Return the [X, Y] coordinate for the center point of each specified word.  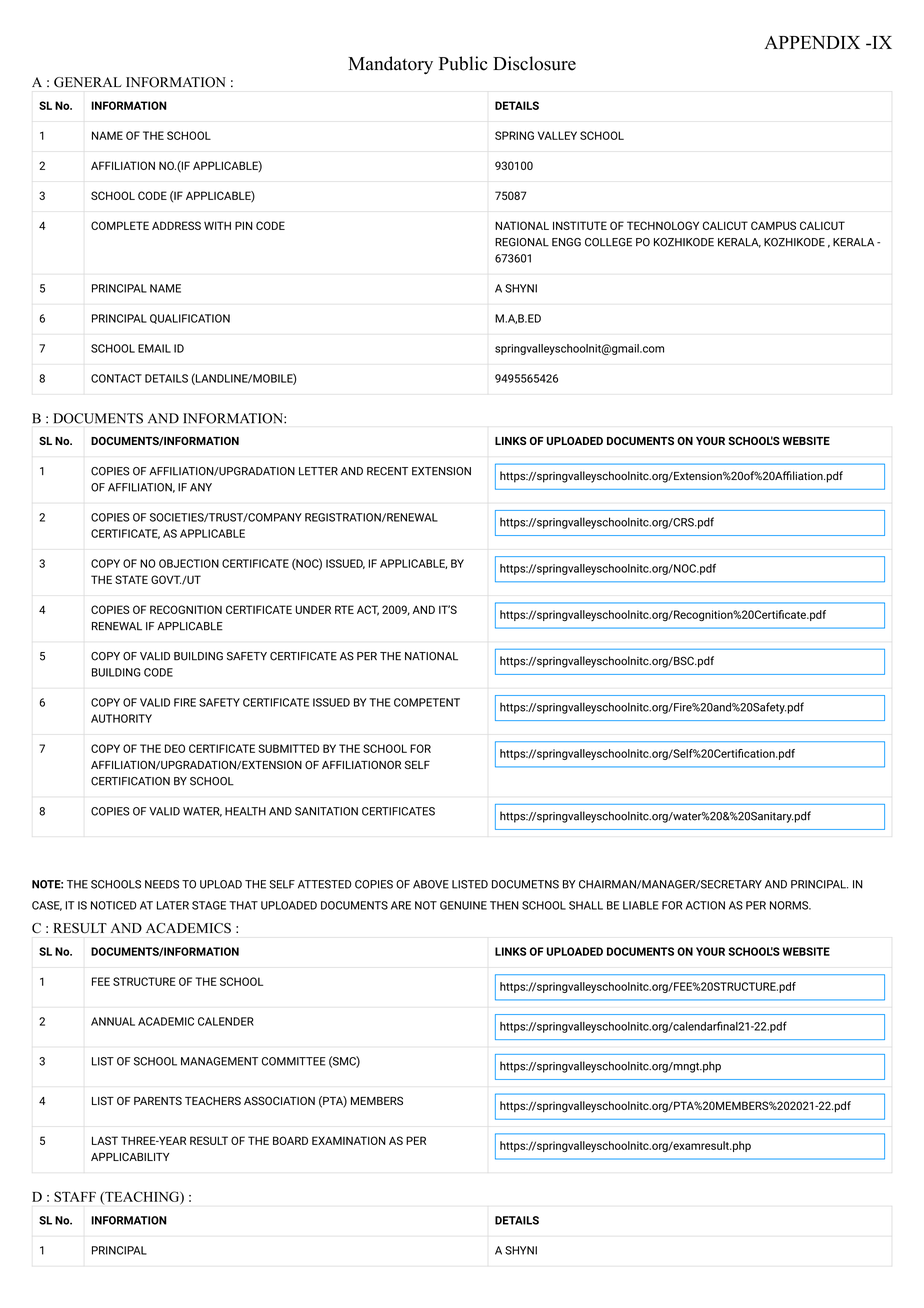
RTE [344, 609]
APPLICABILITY [130, 1156]
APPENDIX [812, 42]
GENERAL [88, 82]
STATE [131, 579]
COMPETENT [427, 702]
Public [463, 63]
